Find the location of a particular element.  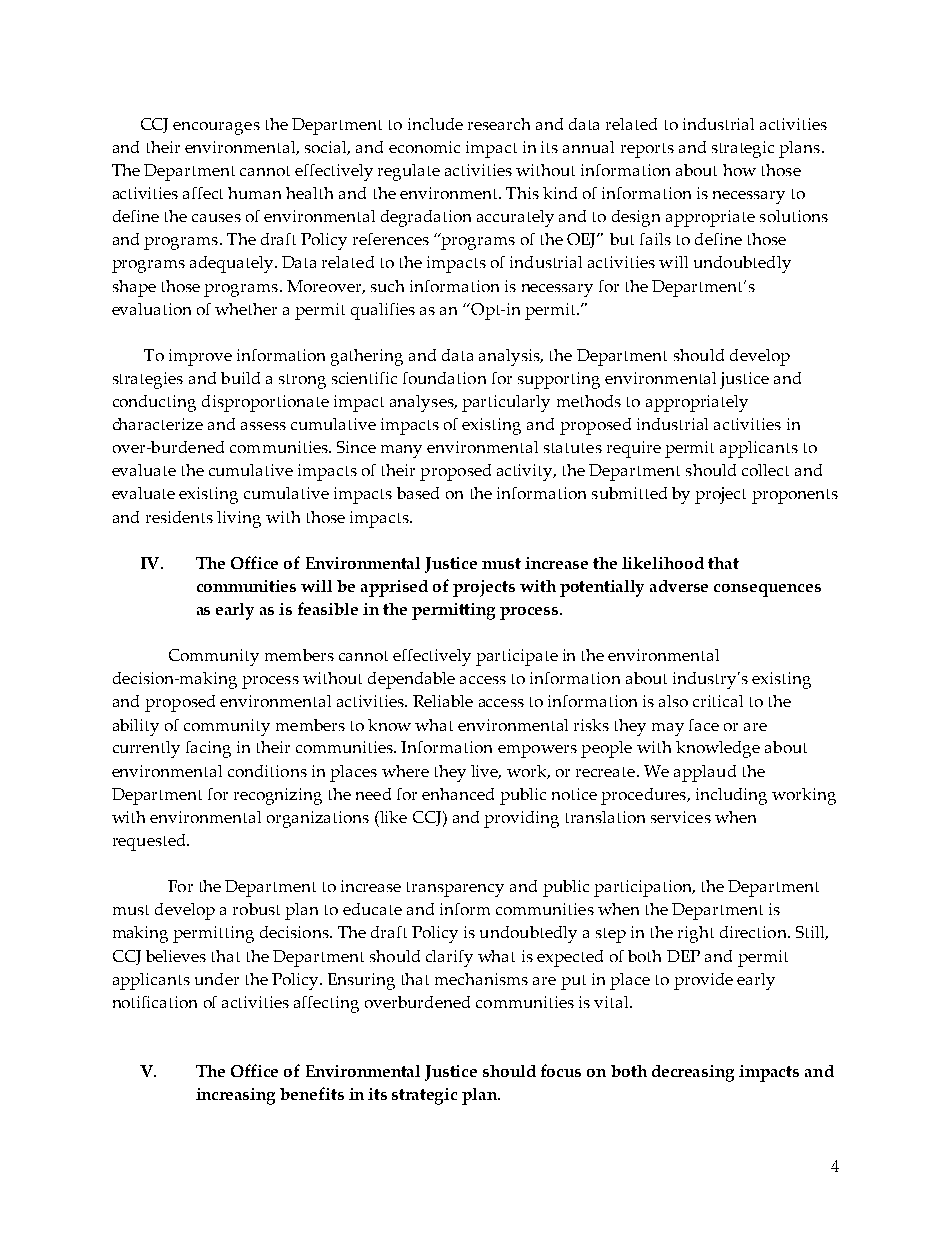

feasible is located at coordinates (328, 608).
